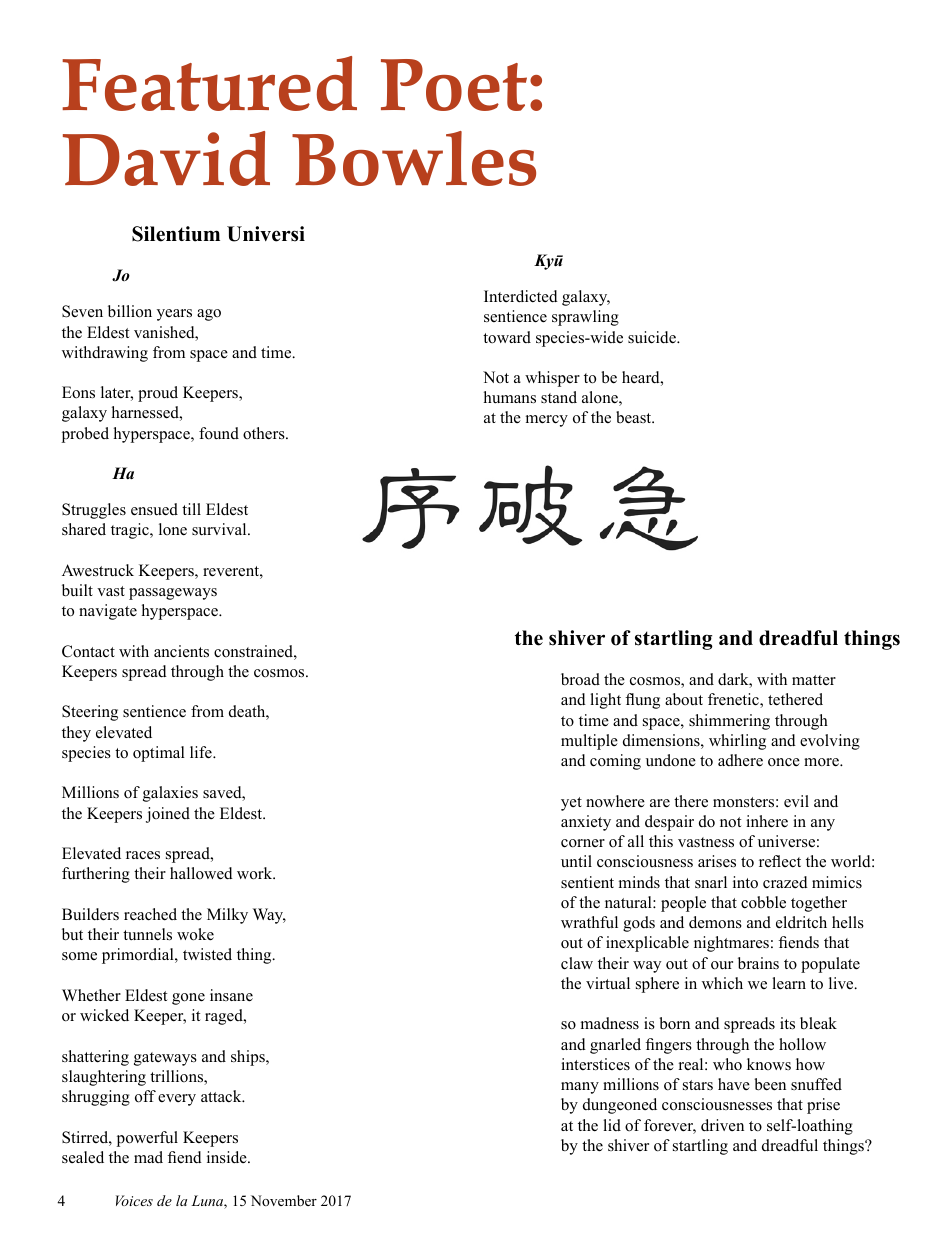  What do you see at coordinates (166, 158) in the document?
I see `David` at bounding box center [166, 158].
